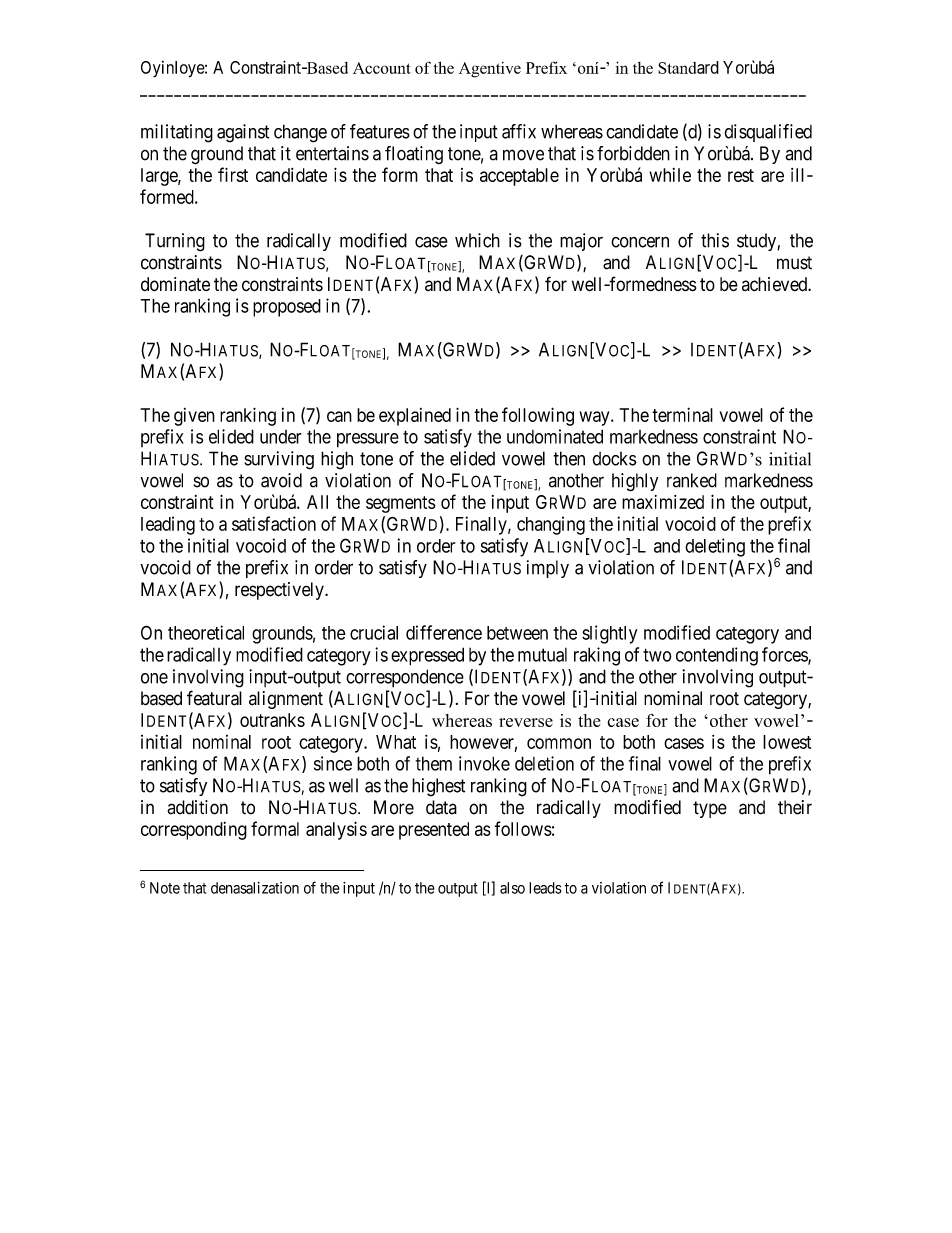 The height and width of the screenshot is (1233, 952). I want to click on ranked, so click(692, 480).
